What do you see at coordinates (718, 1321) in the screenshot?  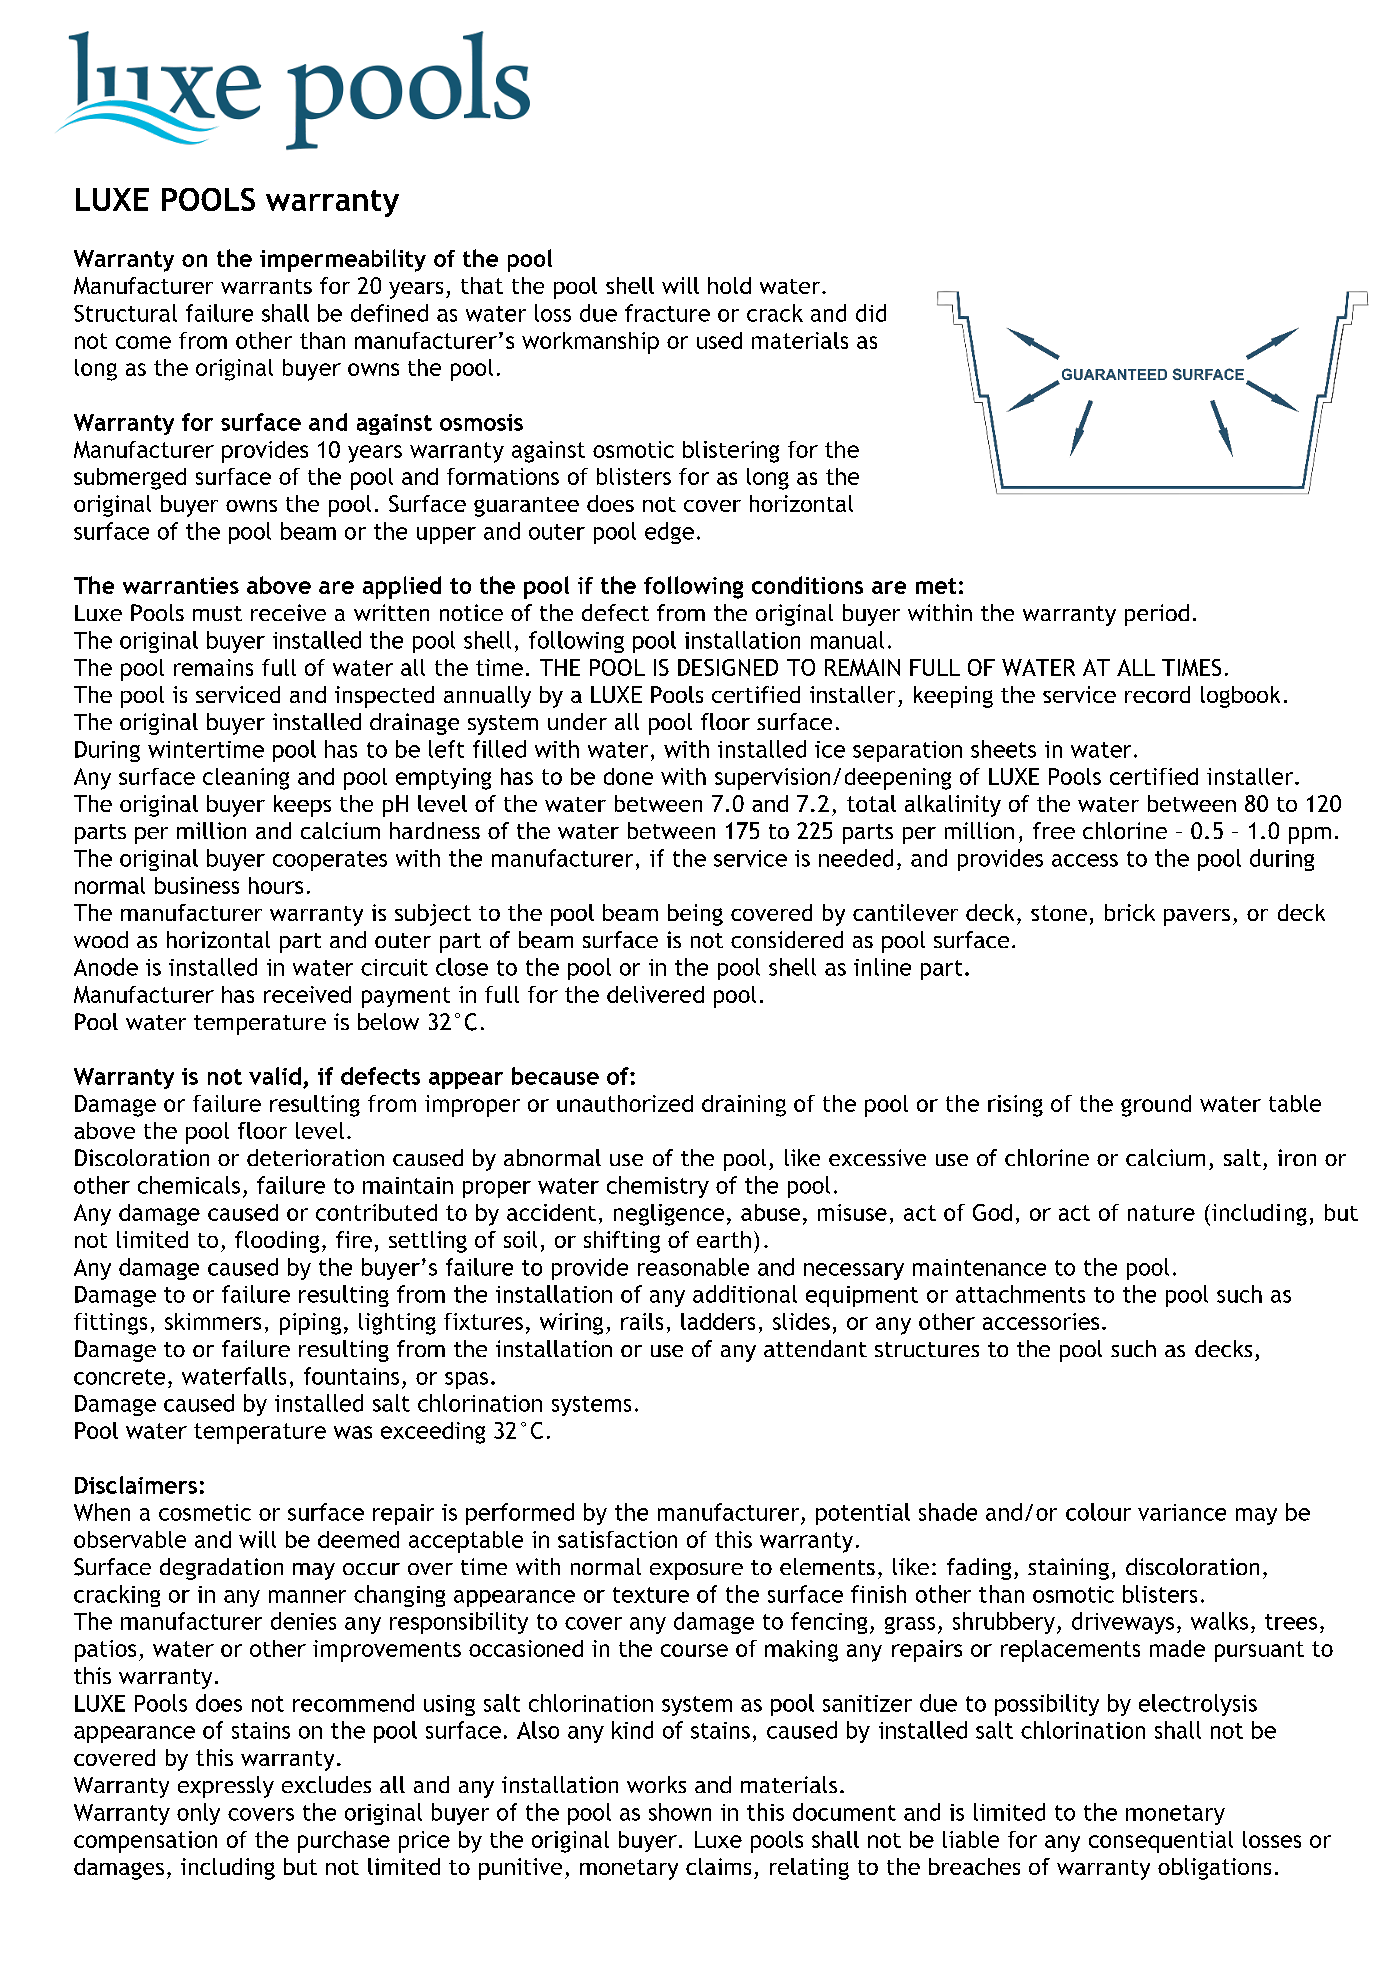 I see `ladders` at bounding box center [718, 1321].
